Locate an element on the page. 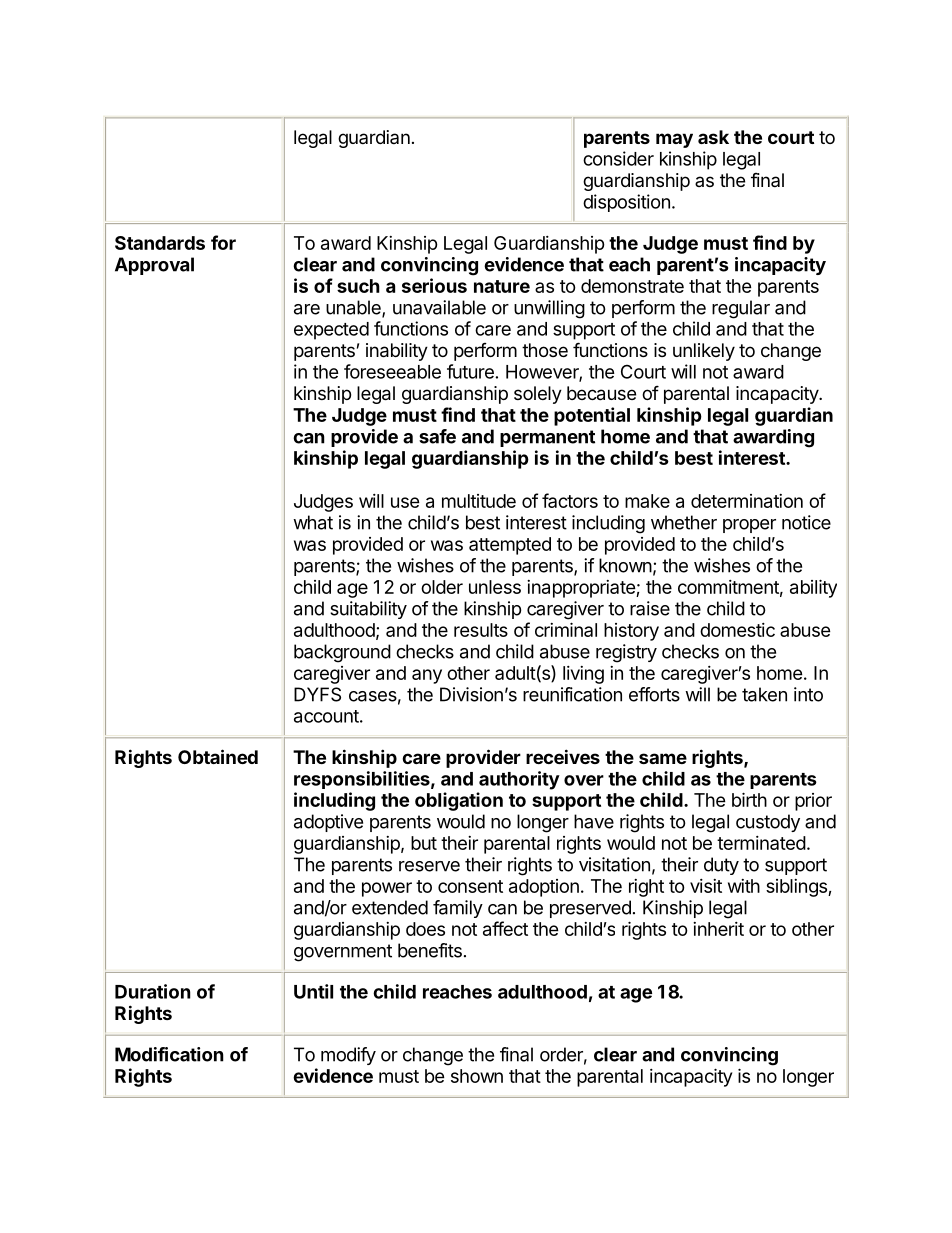 This image has height=1233, width=952. expected is located at coordinates (331, 331).
